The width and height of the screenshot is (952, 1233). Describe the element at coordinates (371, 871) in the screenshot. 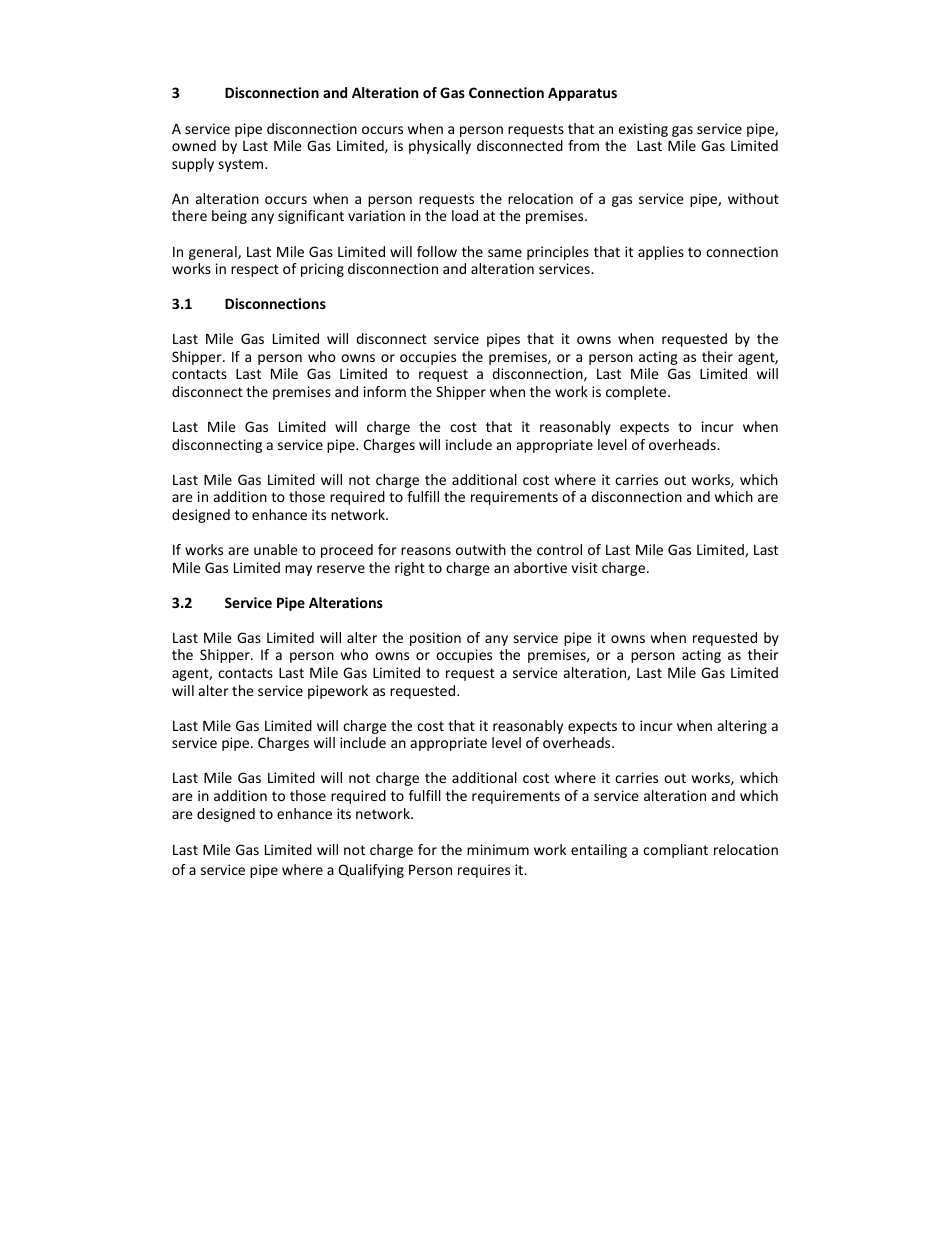

I see `Qualifying` at that location.
